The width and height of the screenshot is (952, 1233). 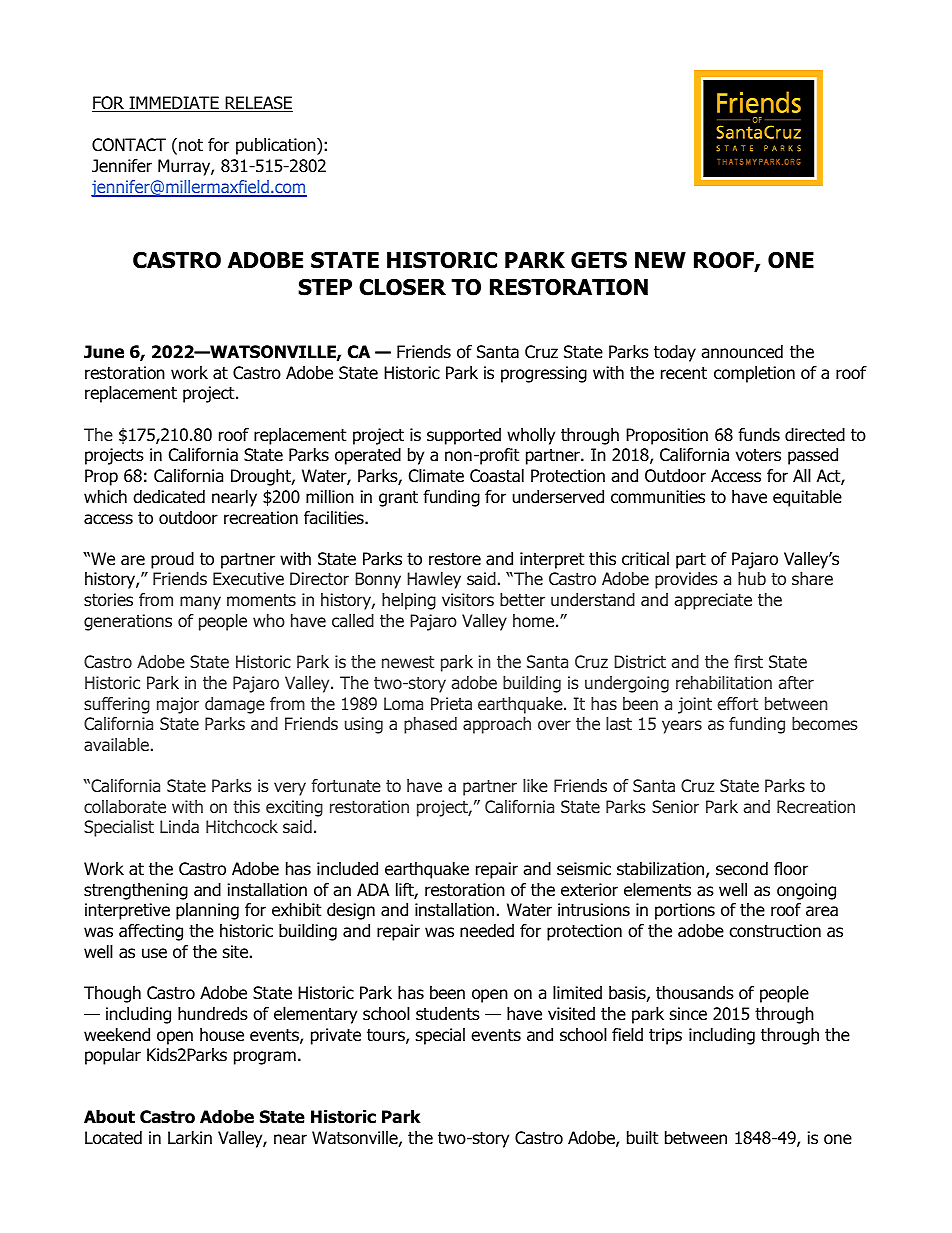 What do you see at coordinates (191, 145) in the screenshot?
I see `not` at bounding box center [191, 145].
